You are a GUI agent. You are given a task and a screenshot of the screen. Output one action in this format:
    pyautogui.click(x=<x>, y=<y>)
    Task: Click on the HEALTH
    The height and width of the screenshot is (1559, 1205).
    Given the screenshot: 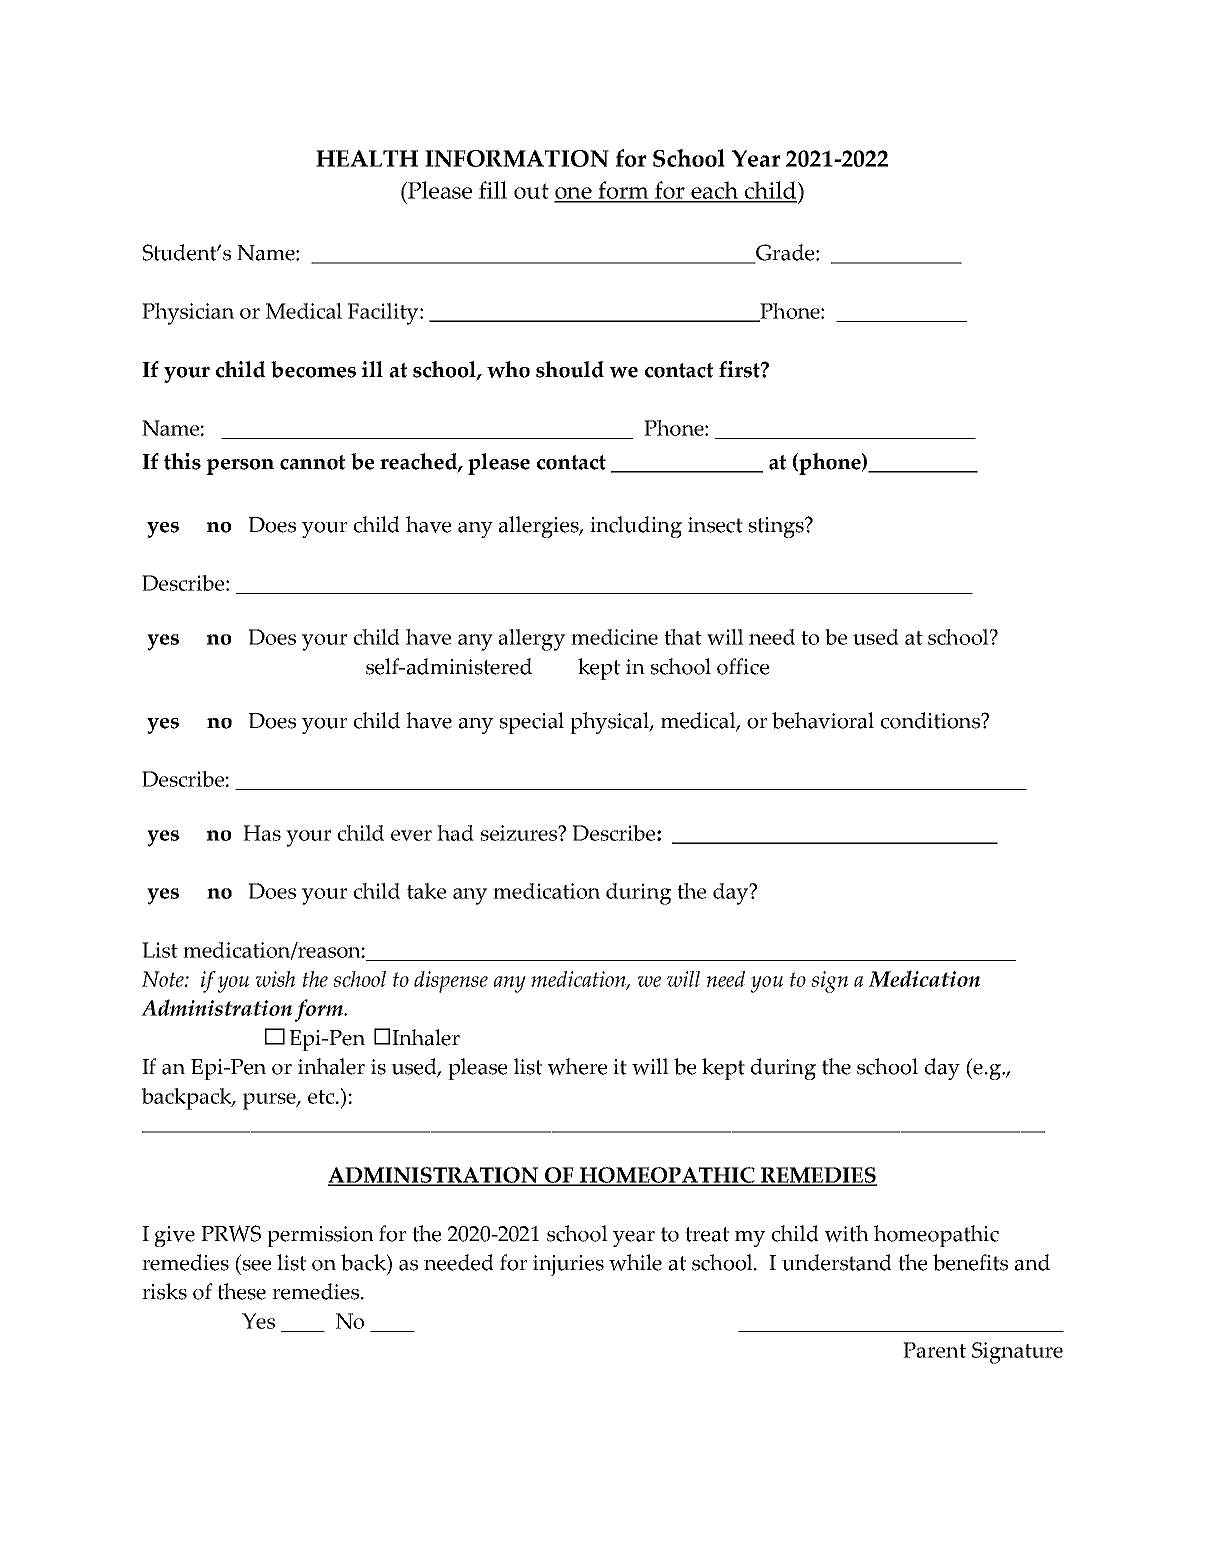 What is the action you would take?
    pyautogui.click(x=367, y=158)
